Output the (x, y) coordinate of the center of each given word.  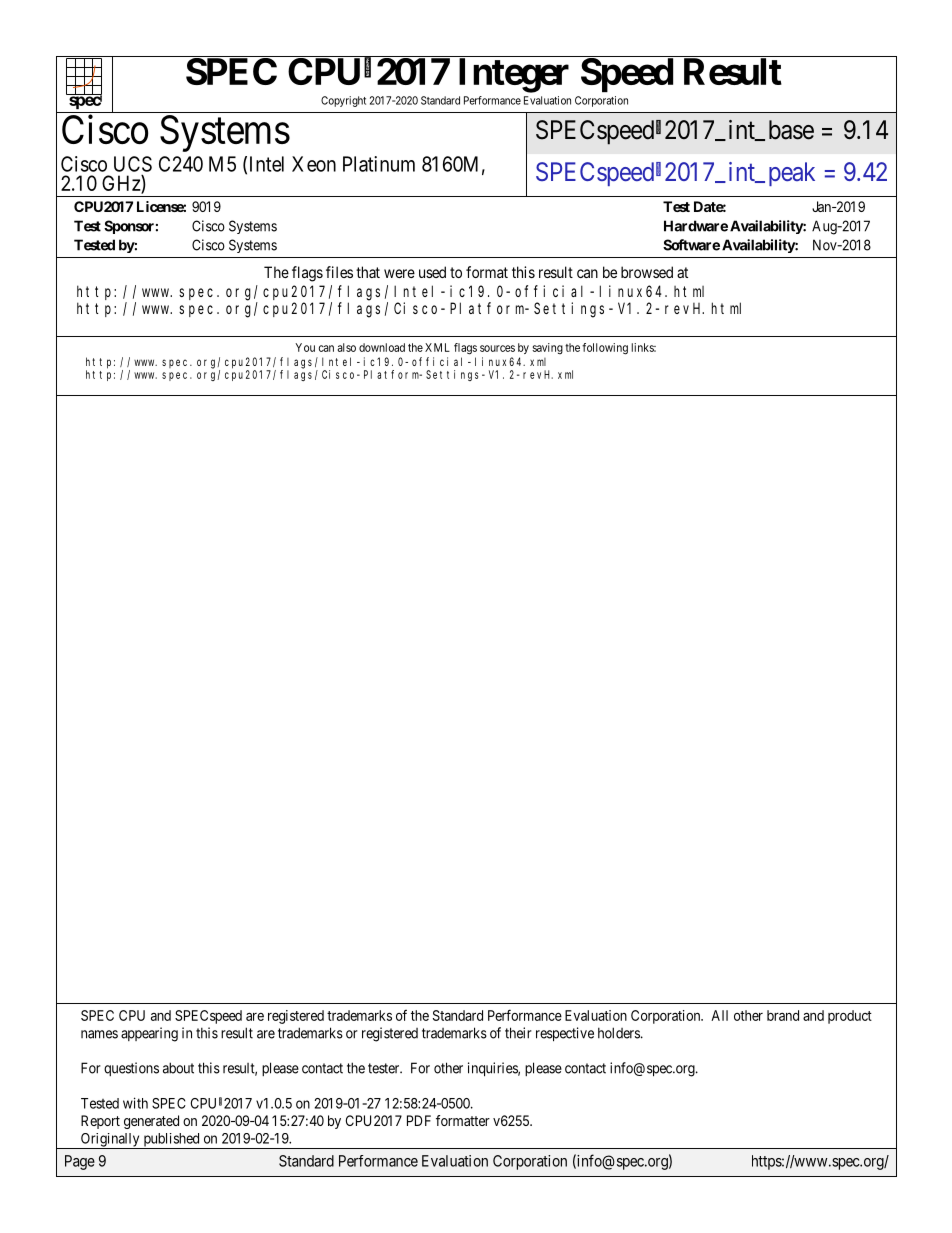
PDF (419, 1120)
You (305, 347)
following (605, 349)
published (171, 1141)
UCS (133, 164)
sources (497, 348)
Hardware (696, 226)
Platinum (379, 164)
